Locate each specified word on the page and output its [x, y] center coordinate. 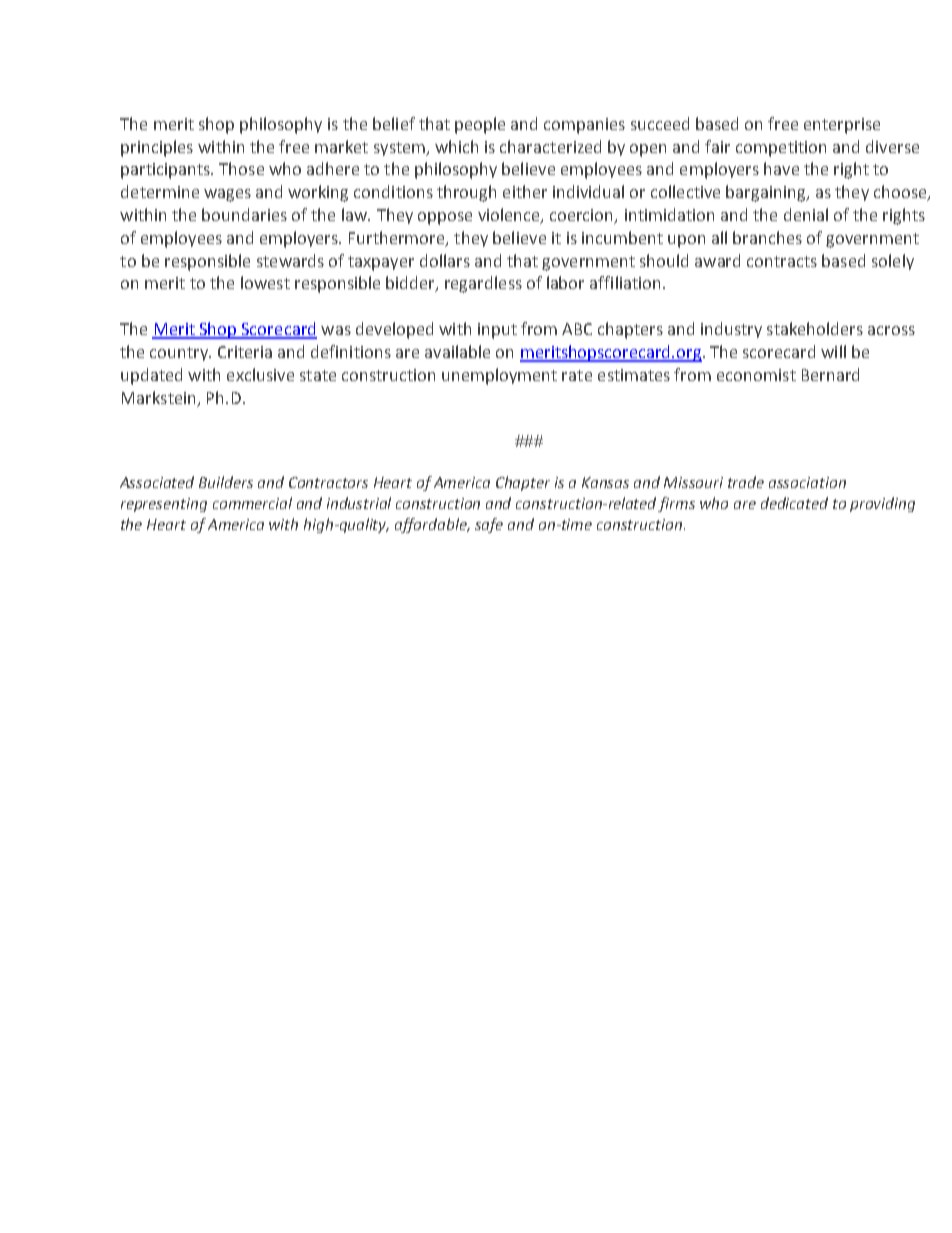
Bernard [830, 374]
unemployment [499, 376]
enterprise [842, 126]
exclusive [260, 374]
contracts [782, 261]
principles [157, 148]
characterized [550, 146]
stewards [290, 260]
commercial [252, 503]
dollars [445, 260]
